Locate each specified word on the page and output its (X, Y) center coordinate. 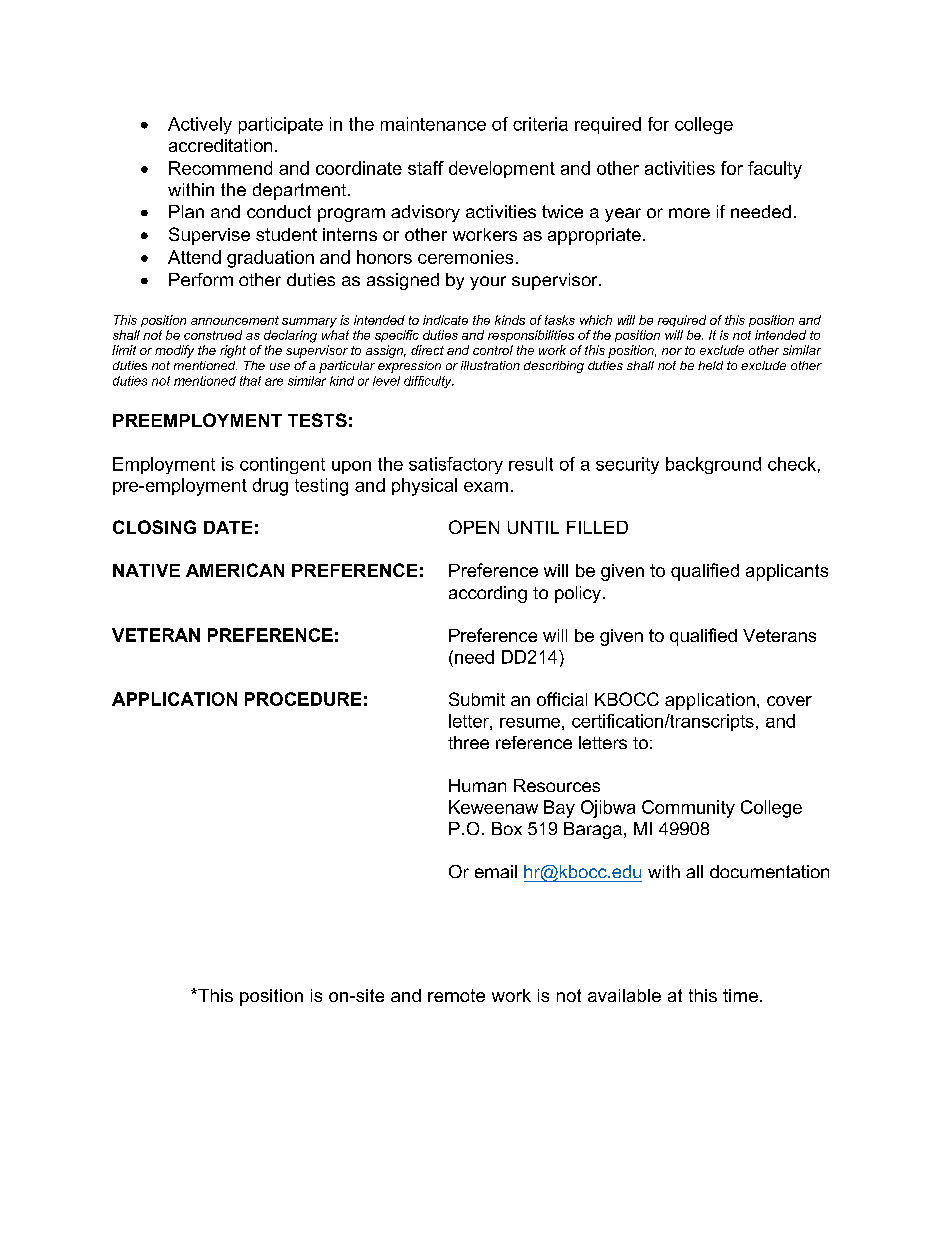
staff (426, 168)
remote (456, 995)
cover (789, 701)
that (250, 381)
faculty (775, 170)
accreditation (220, 145)
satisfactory (456, 465)
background (713, 465)
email (496, 871)
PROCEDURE (303, 699)
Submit (477, 699)
